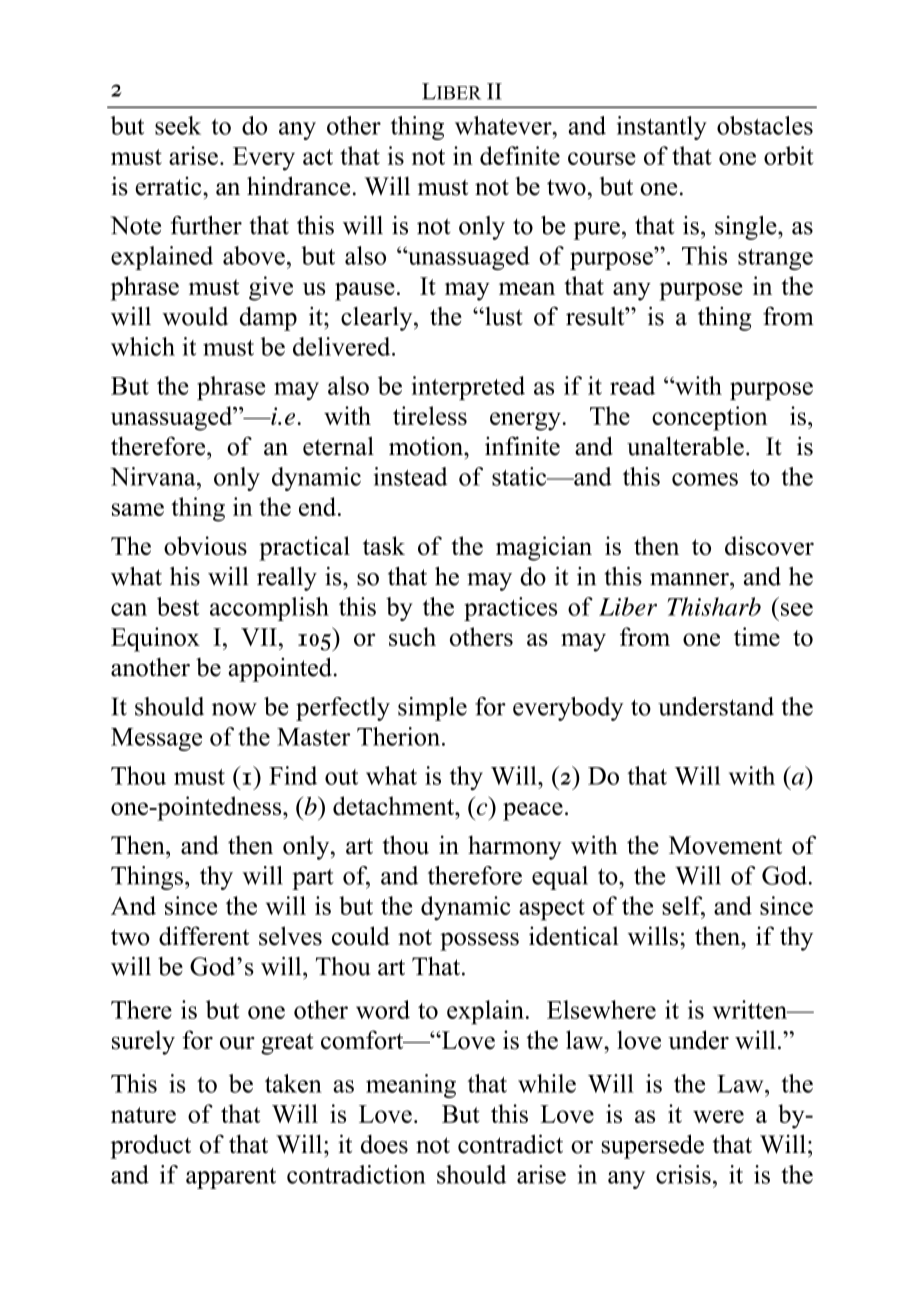 The height and width of the screenshot is (1307, 924). What do you see at coordinates (178, 125) in the screenshot?
I see `seek` at bounding box center [178, 125].
